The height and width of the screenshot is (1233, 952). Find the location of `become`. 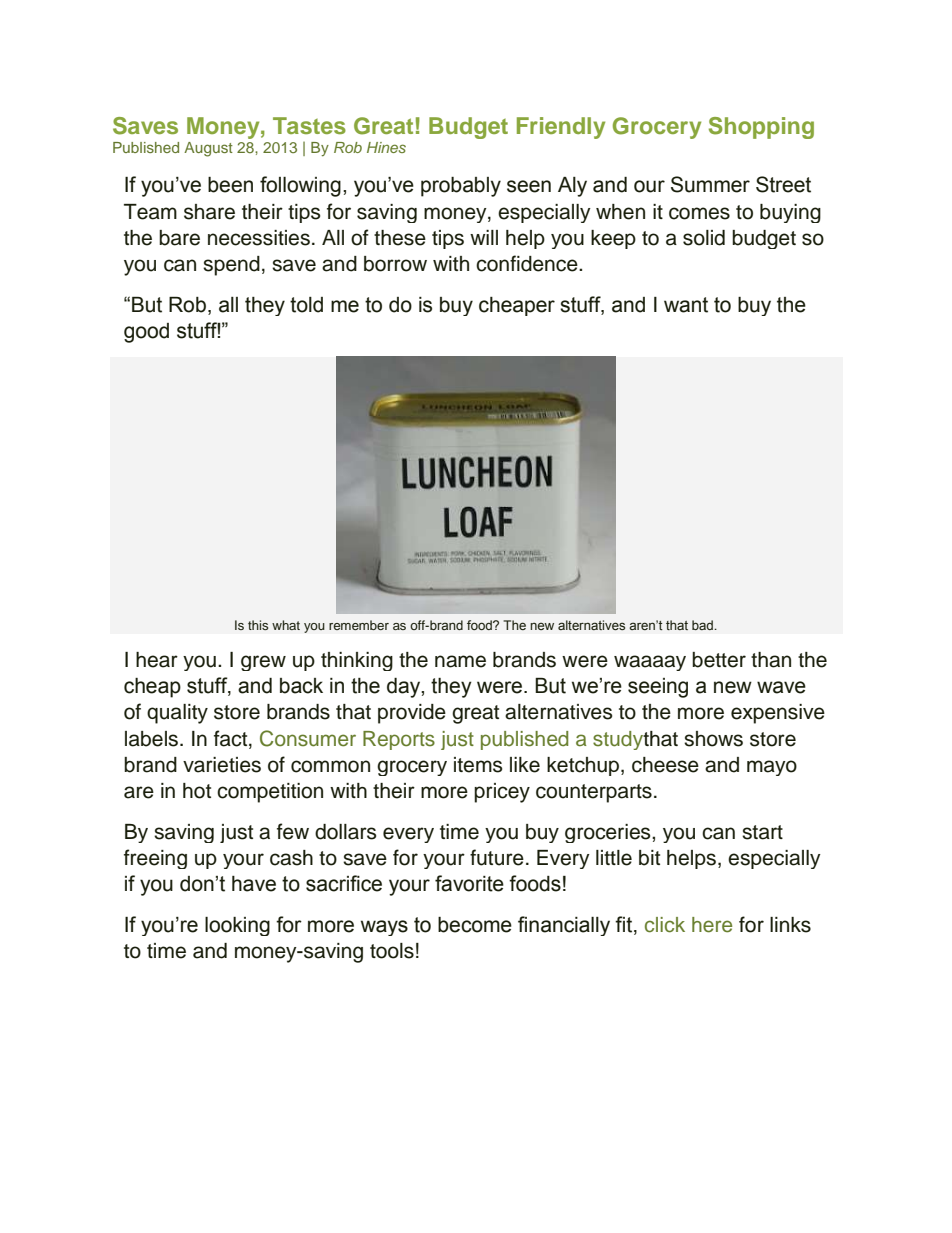

become is located at coordinates (475, 925).
